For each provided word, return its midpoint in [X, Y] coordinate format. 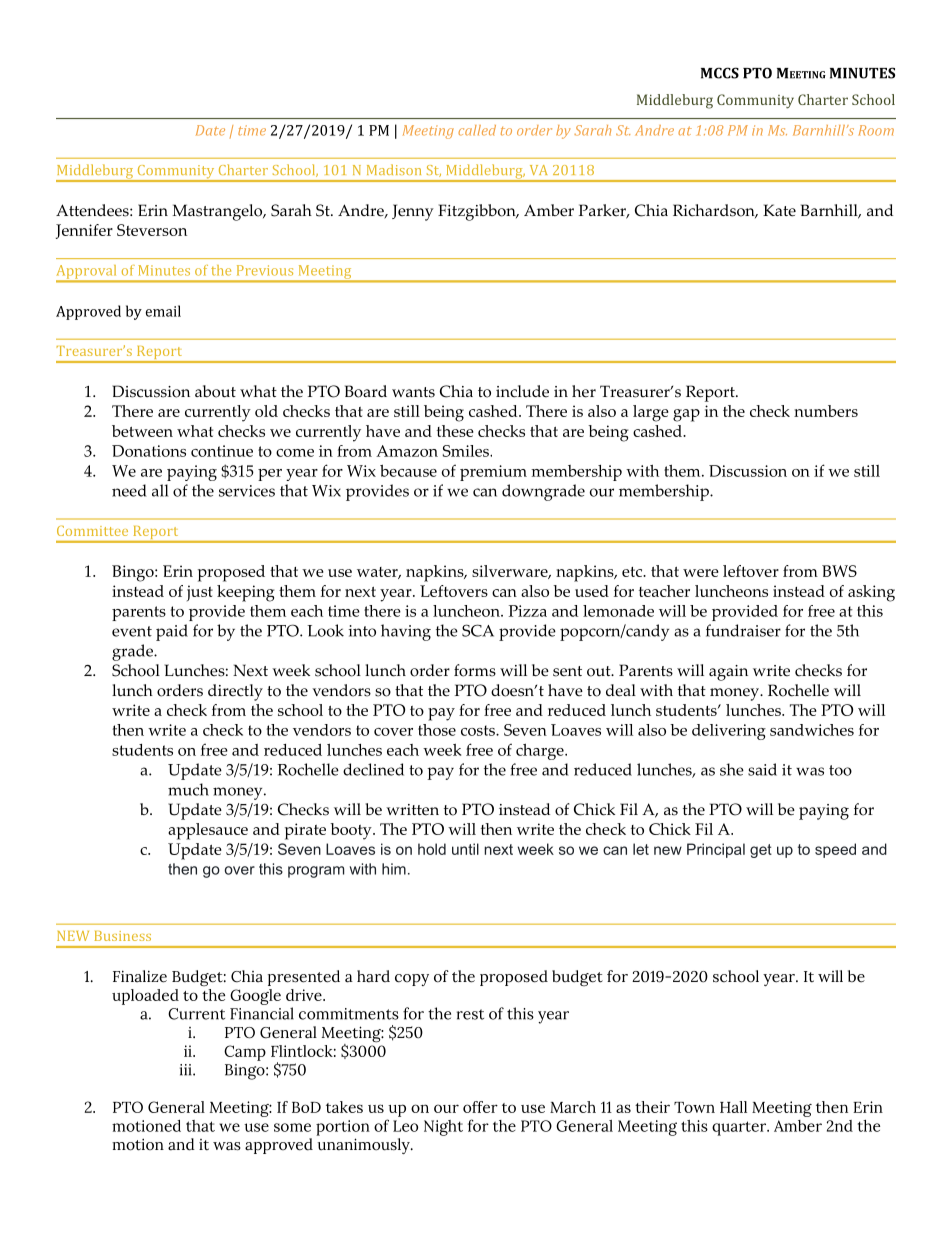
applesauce [208, 831]
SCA [478, 630]
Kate [779, 210]
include [522, 391]
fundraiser [743, 630]
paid [172, 632]
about [215, 391]
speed [835, 850]
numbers [826, 411]
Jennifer [84, 231]
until [465, 849]
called [477, 130]
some [292, 1127]
